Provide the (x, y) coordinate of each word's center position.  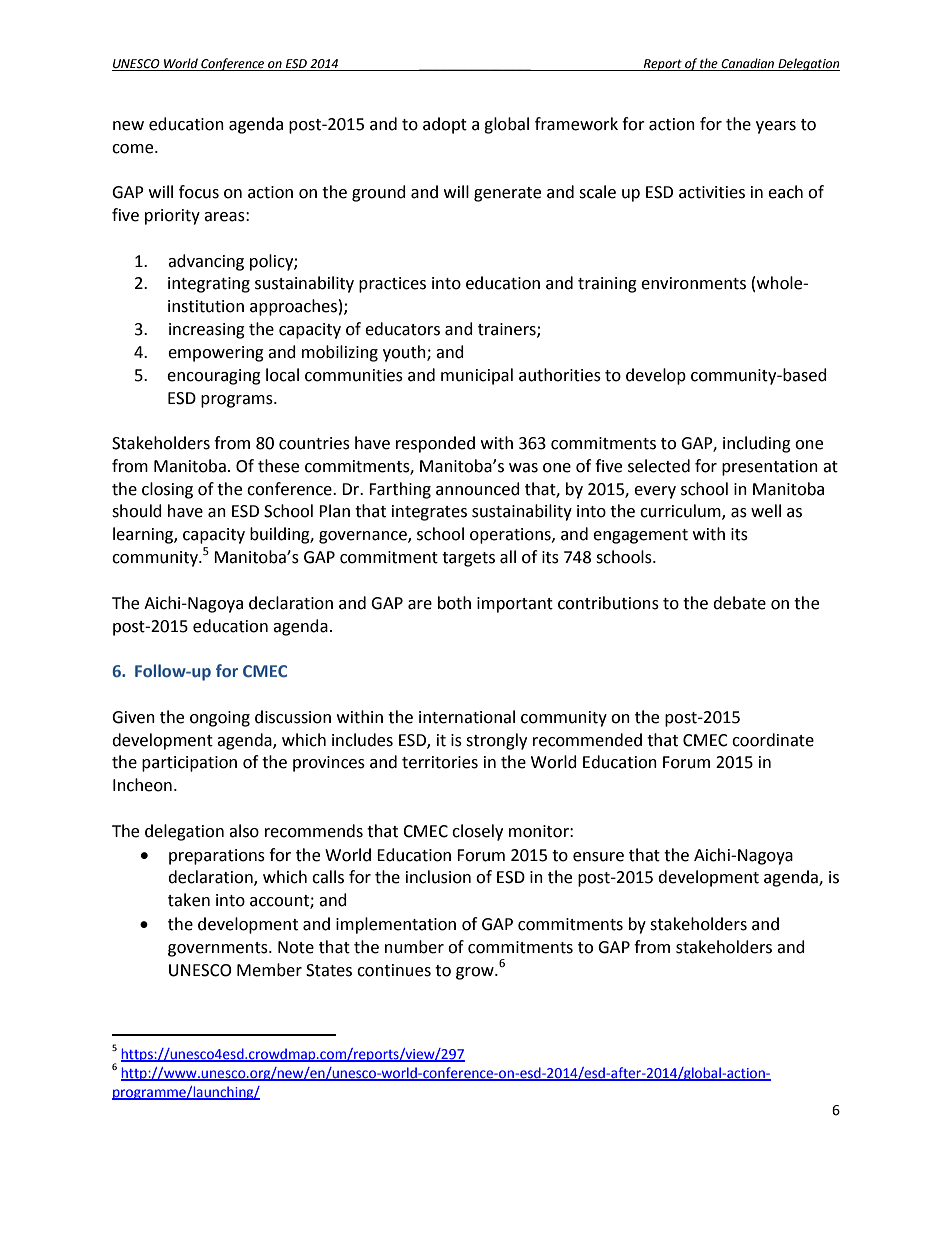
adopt (445, 125)
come (134, 149)
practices (392, 285)
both (454, 603)
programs (238, 401)
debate (739, 603)
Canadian (748, 64)
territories (440, 762)
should (137, 511)
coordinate (773, 740)
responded (435, 444)
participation (189, 764)
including (757, 444)
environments (693, 283)
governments (219, 949)
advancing (206, 262)
